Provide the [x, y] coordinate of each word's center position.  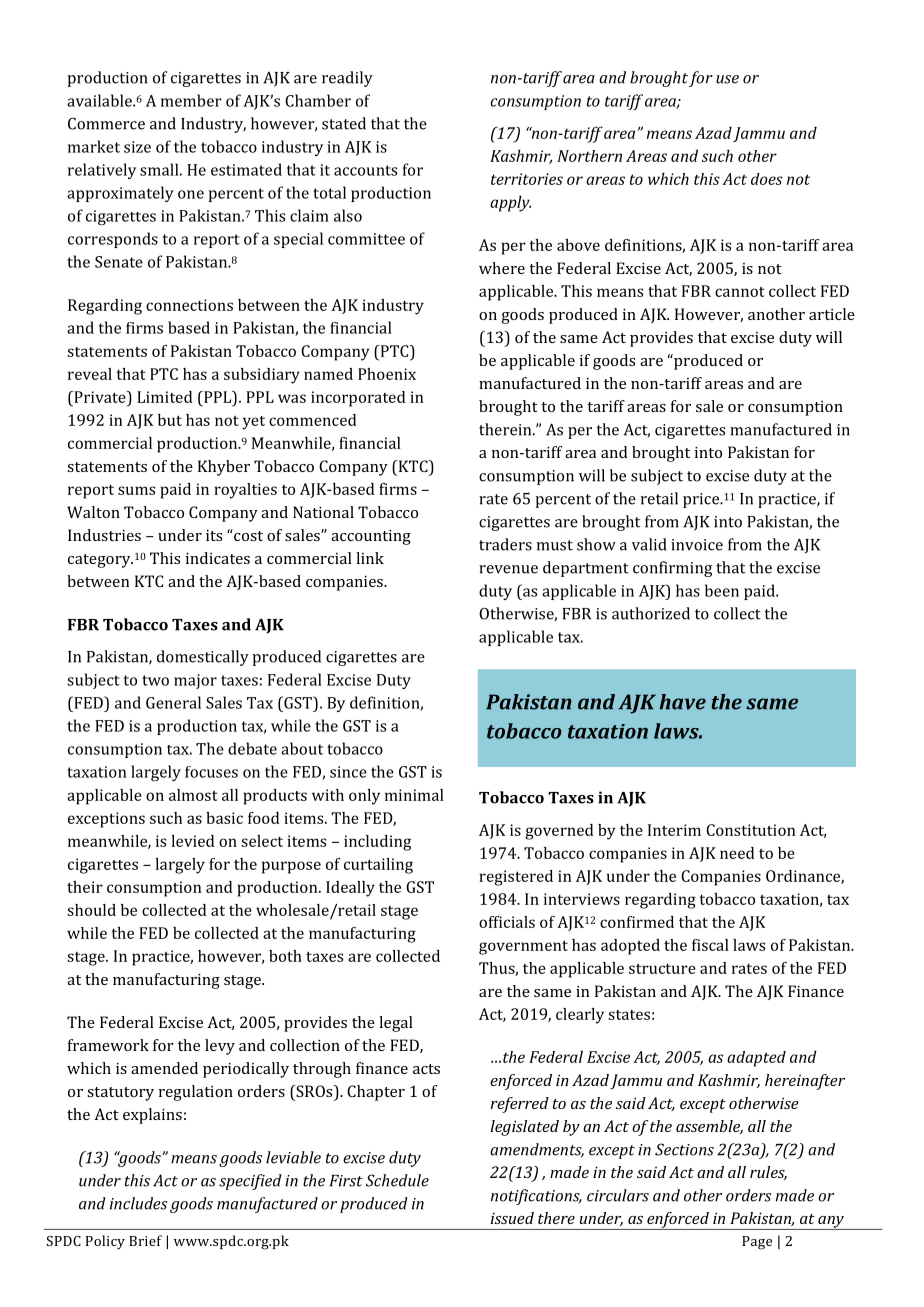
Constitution [750, 830]
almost [193, 795]
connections [189, 305]
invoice [697, 545]
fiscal [710, 945]
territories [527, 179]
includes [138, 1203]
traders [505, 544]
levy [220, 1047]
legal [396, 1024]
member [191, 100]
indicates [218, 558]
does [767, 179]
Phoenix [387, 374]
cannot [740, 292]
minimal [414, 795]
